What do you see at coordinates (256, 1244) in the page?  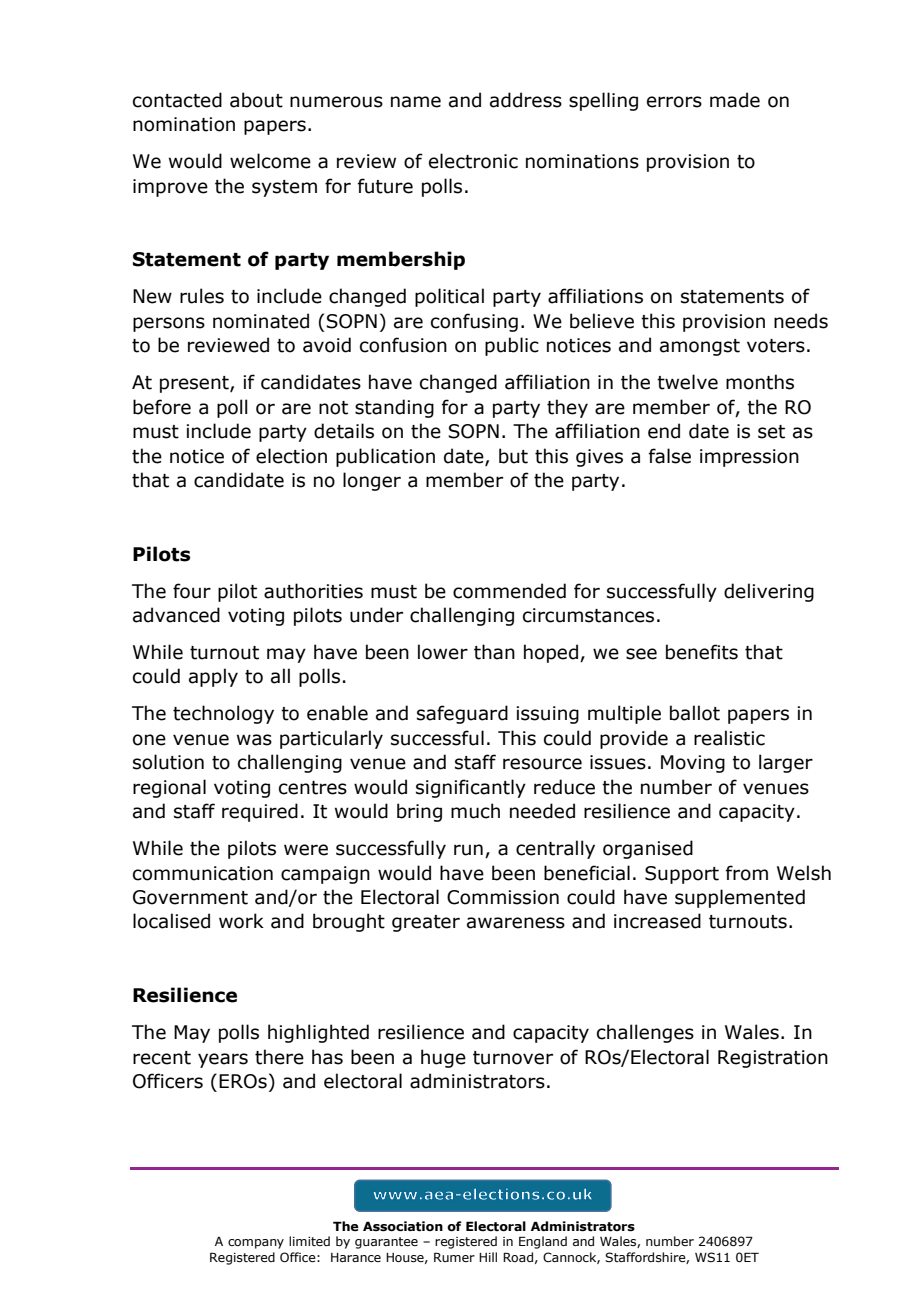 I see `company` at bounding box center [256, 1244].
